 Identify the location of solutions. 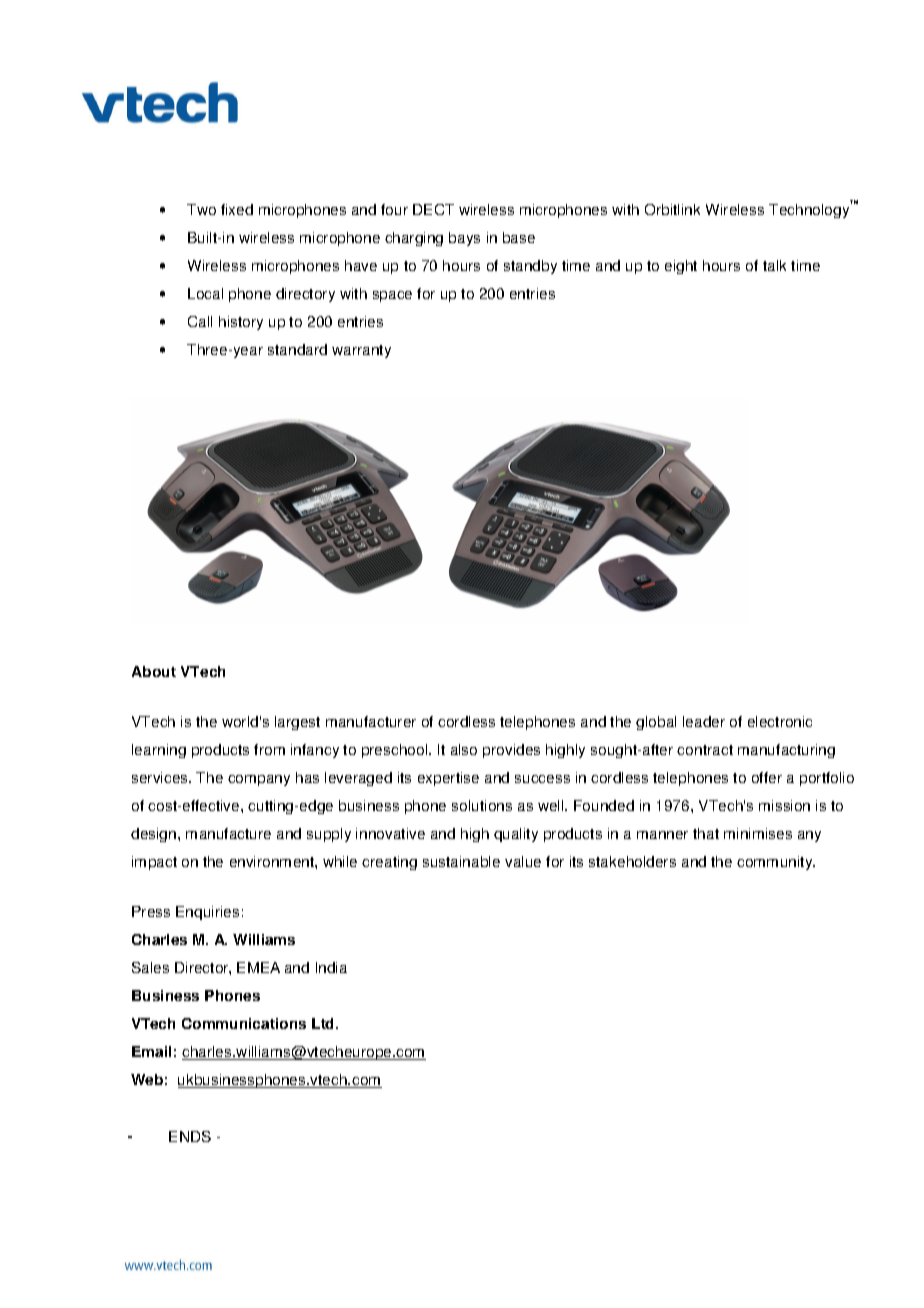
(482, 805).
